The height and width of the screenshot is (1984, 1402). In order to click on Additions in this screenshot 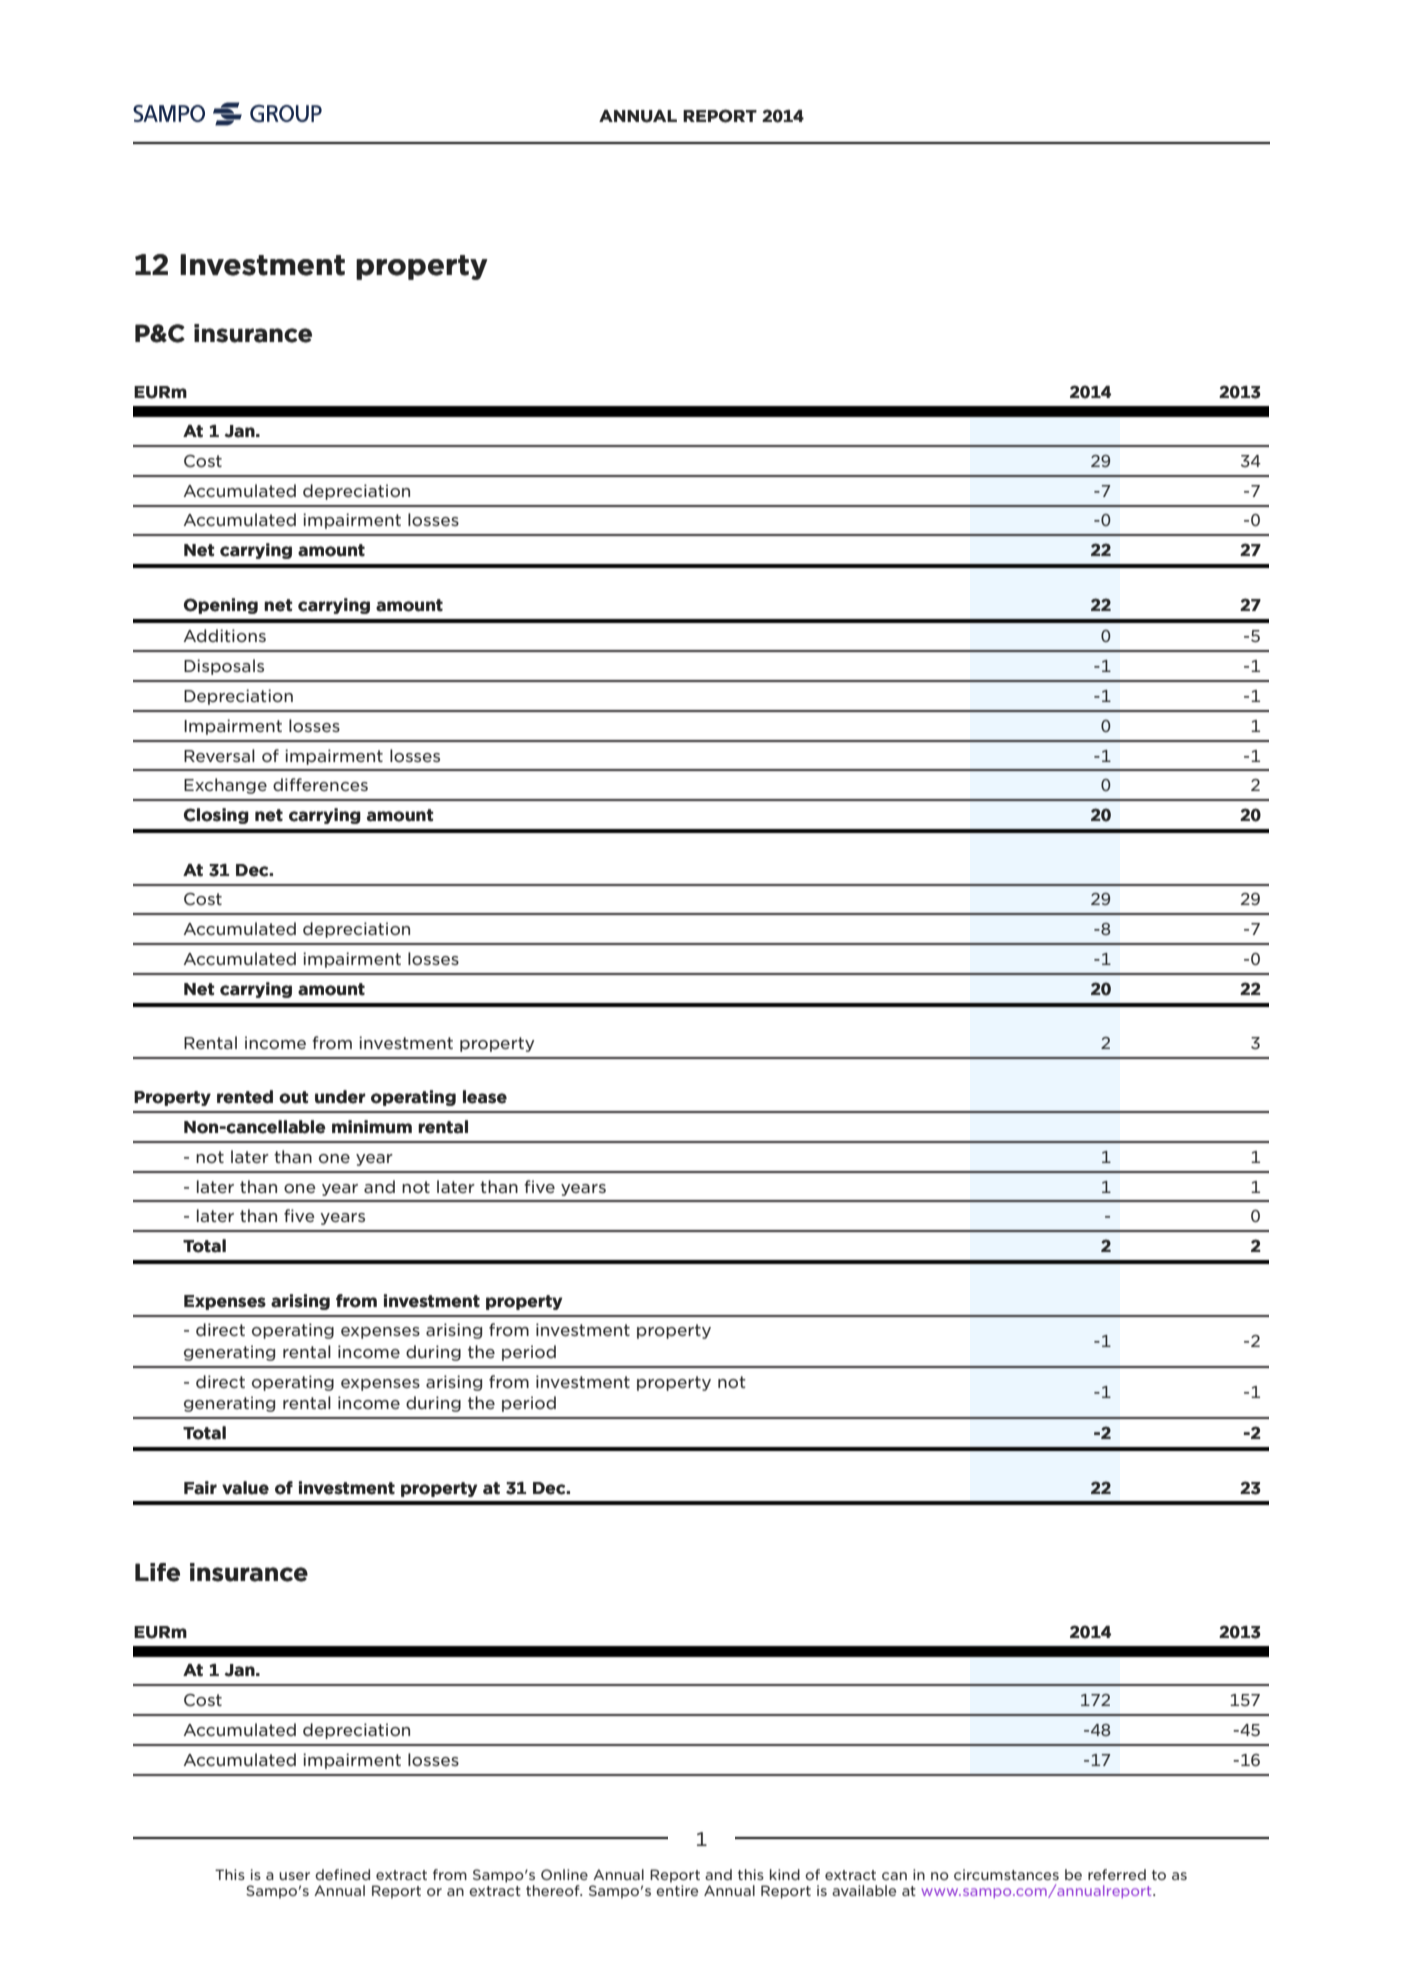, I will do `click(224, 635)`.
